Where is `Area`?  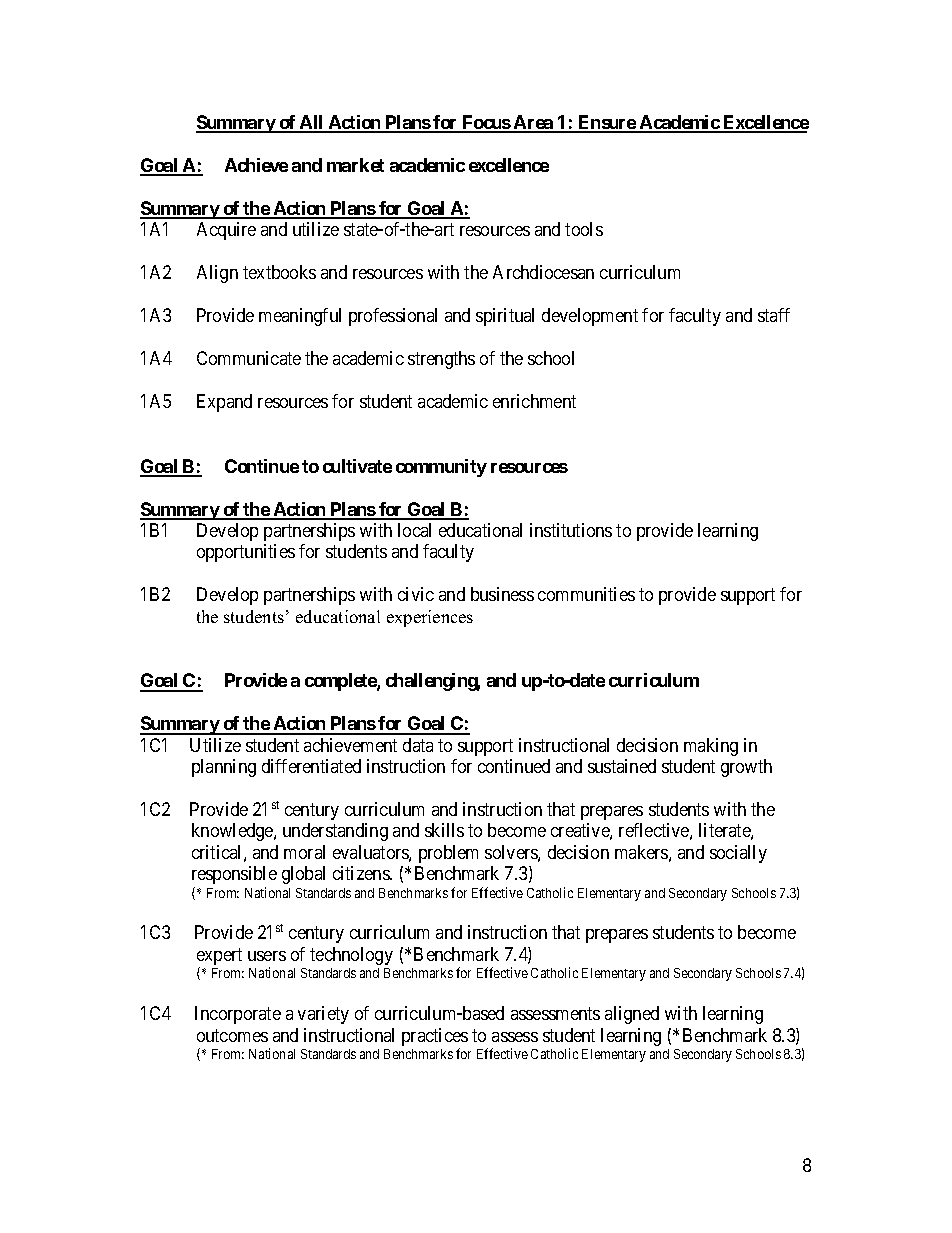
Area is located at coordinates (533, 123).
